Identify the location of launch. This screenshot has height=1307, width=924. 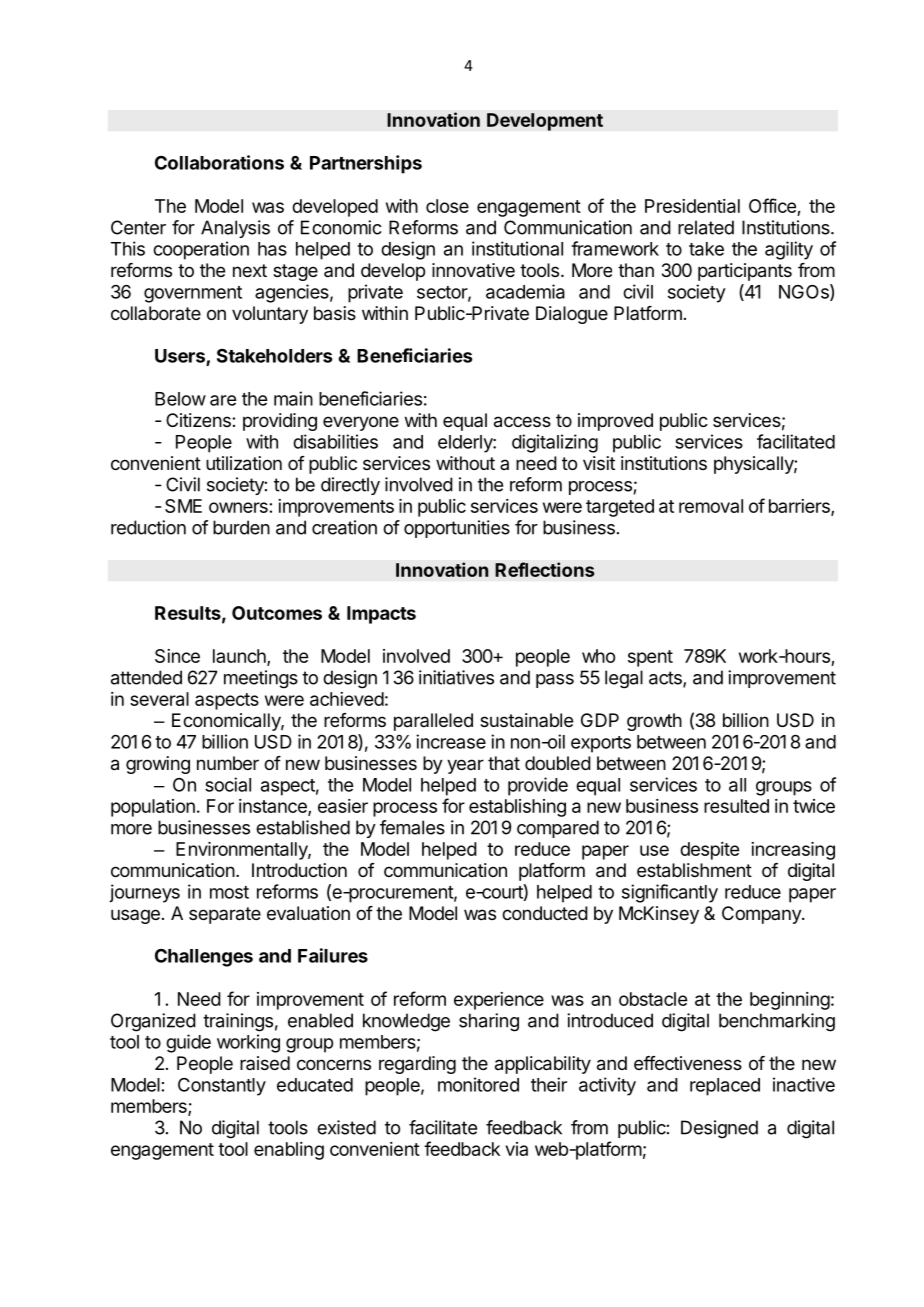
(240, 657).
